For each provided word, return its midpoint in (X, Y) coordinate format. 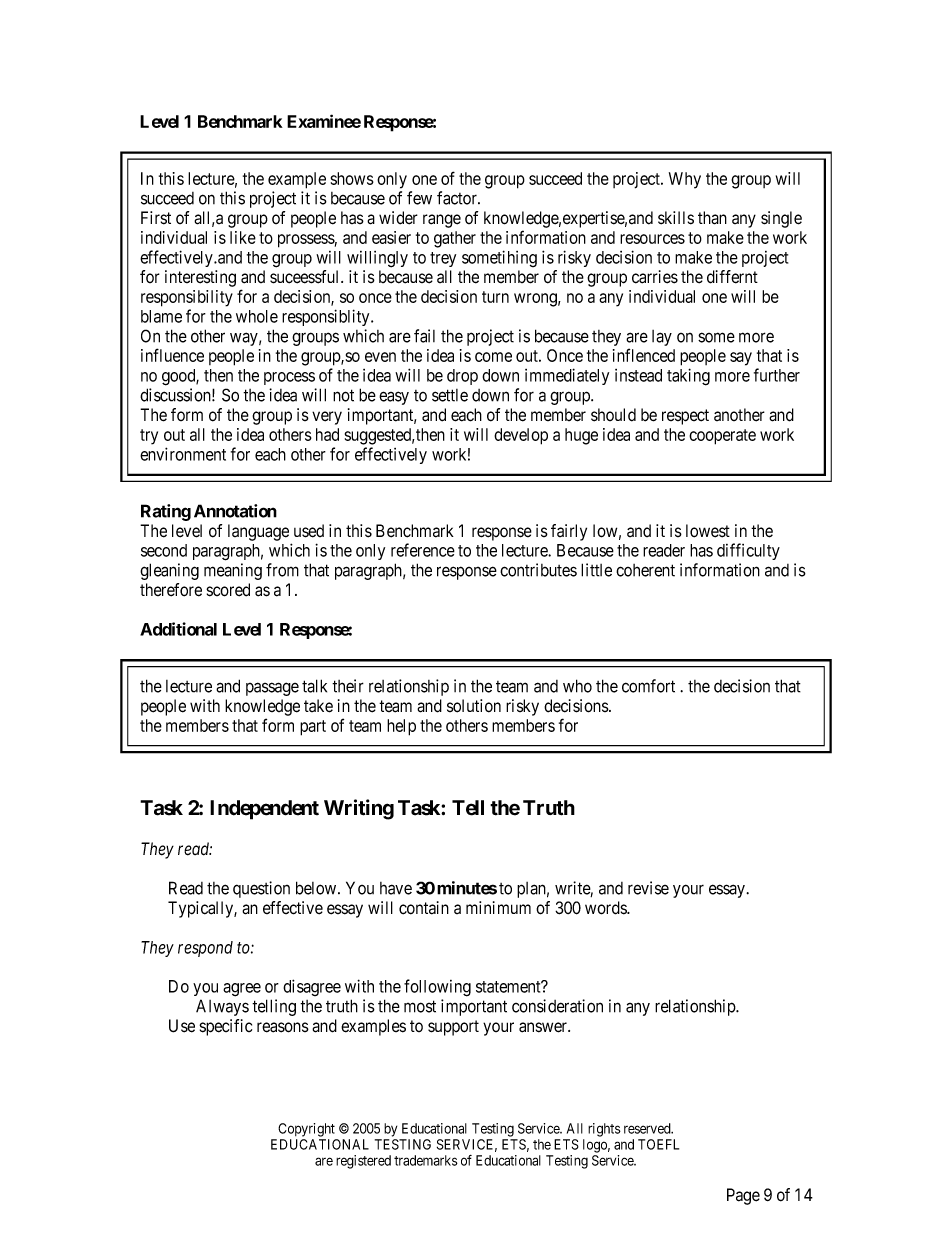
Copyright (306, 1130)
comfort (648, 686)
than (712, 218)
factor (458, 198)
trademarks (426, 1160)
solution (474, 706)
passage (272, 689)
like (243, 237)
